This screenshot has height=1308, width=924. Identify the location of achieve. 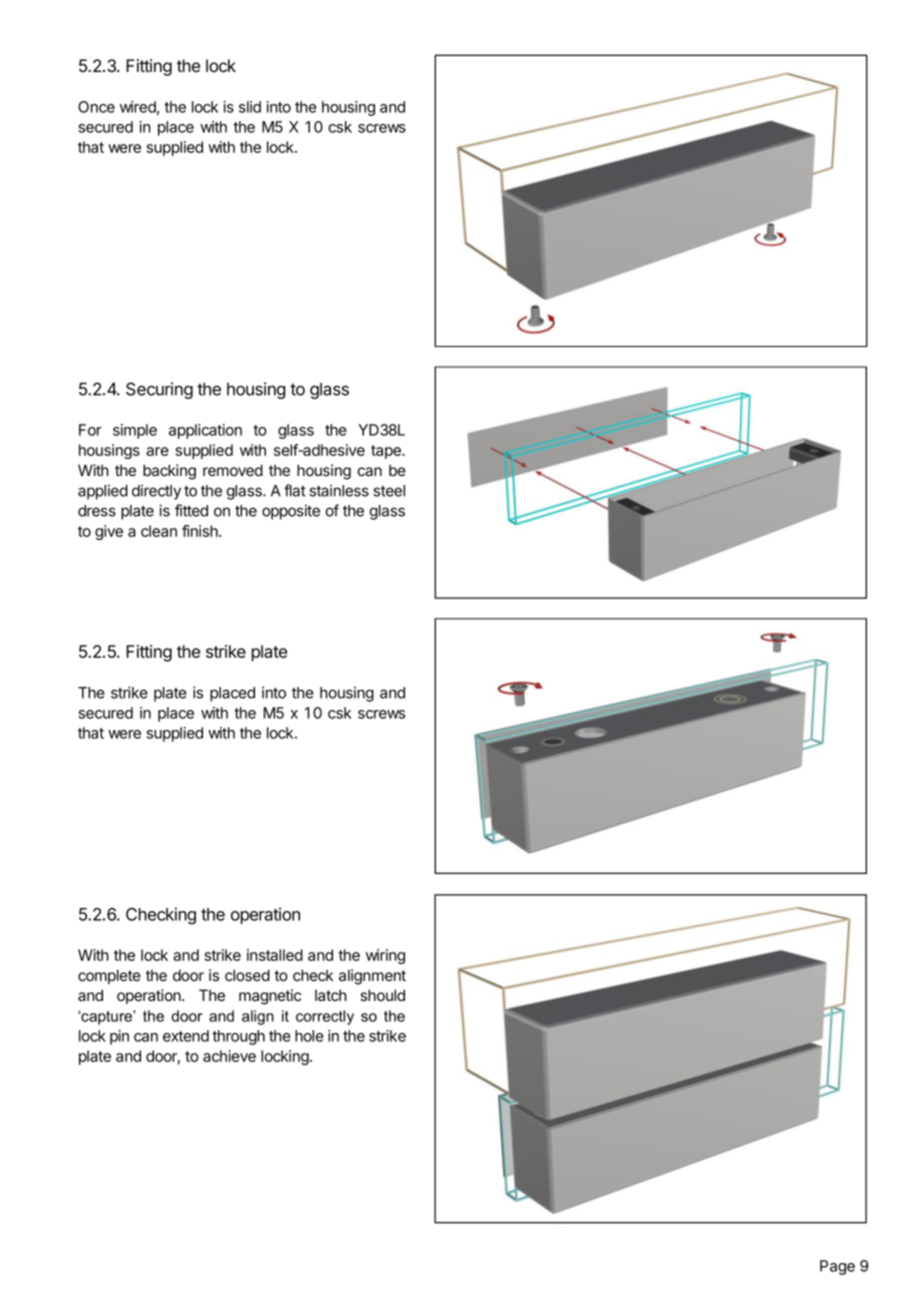
(229, 1056).
